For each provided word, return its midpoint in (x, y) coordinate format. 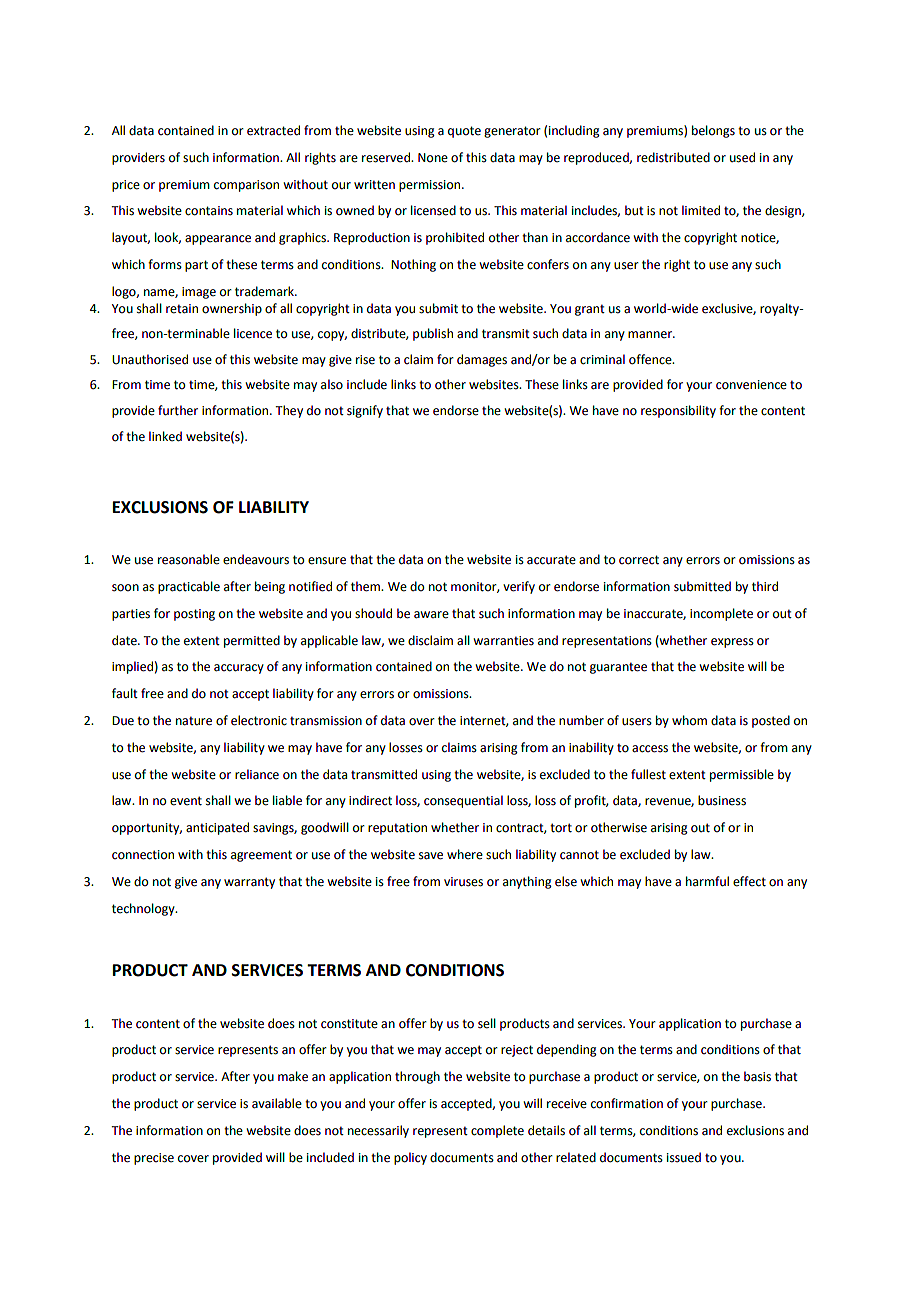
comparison (246, 186)
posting (194, 615)
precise (154, 1159)
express (732, 643)
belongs (713, 131)
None (433, 158)
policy (410, 1158)
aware (431, 615)
